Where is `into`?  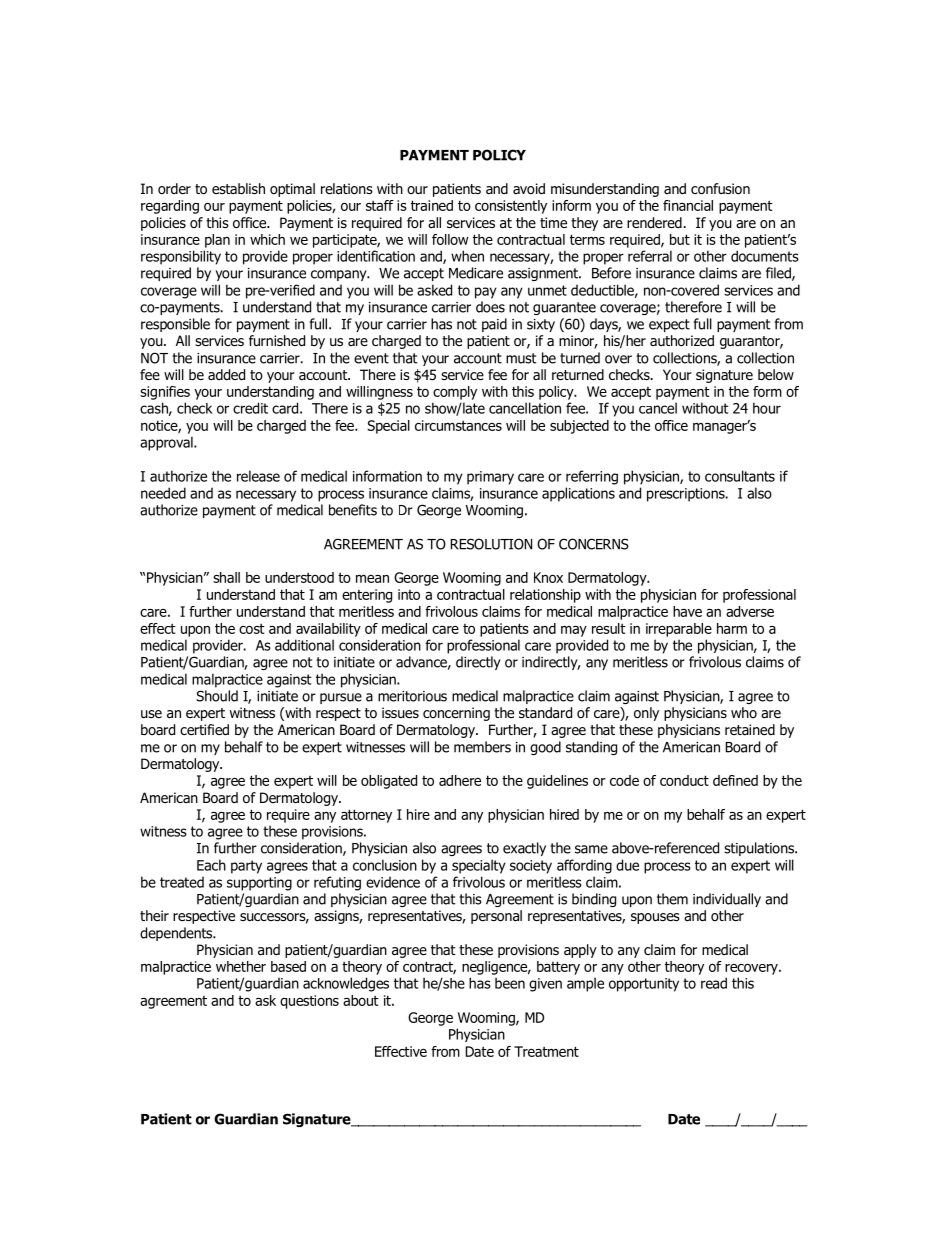
into is located at coordinates (409, 594).
